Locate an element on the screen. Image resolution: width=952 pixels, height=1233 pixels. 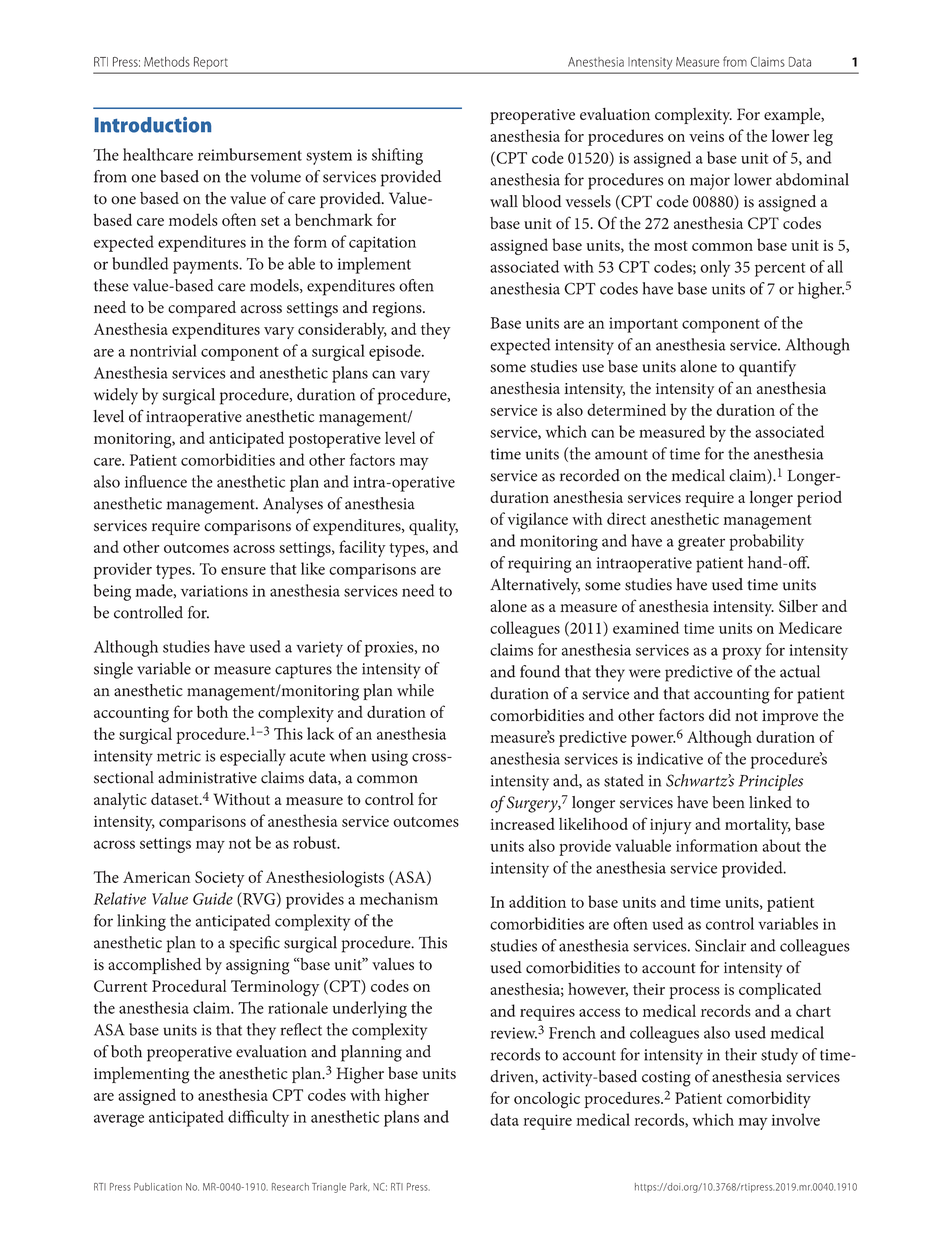
shifting is located at coordinates (397, 156).
